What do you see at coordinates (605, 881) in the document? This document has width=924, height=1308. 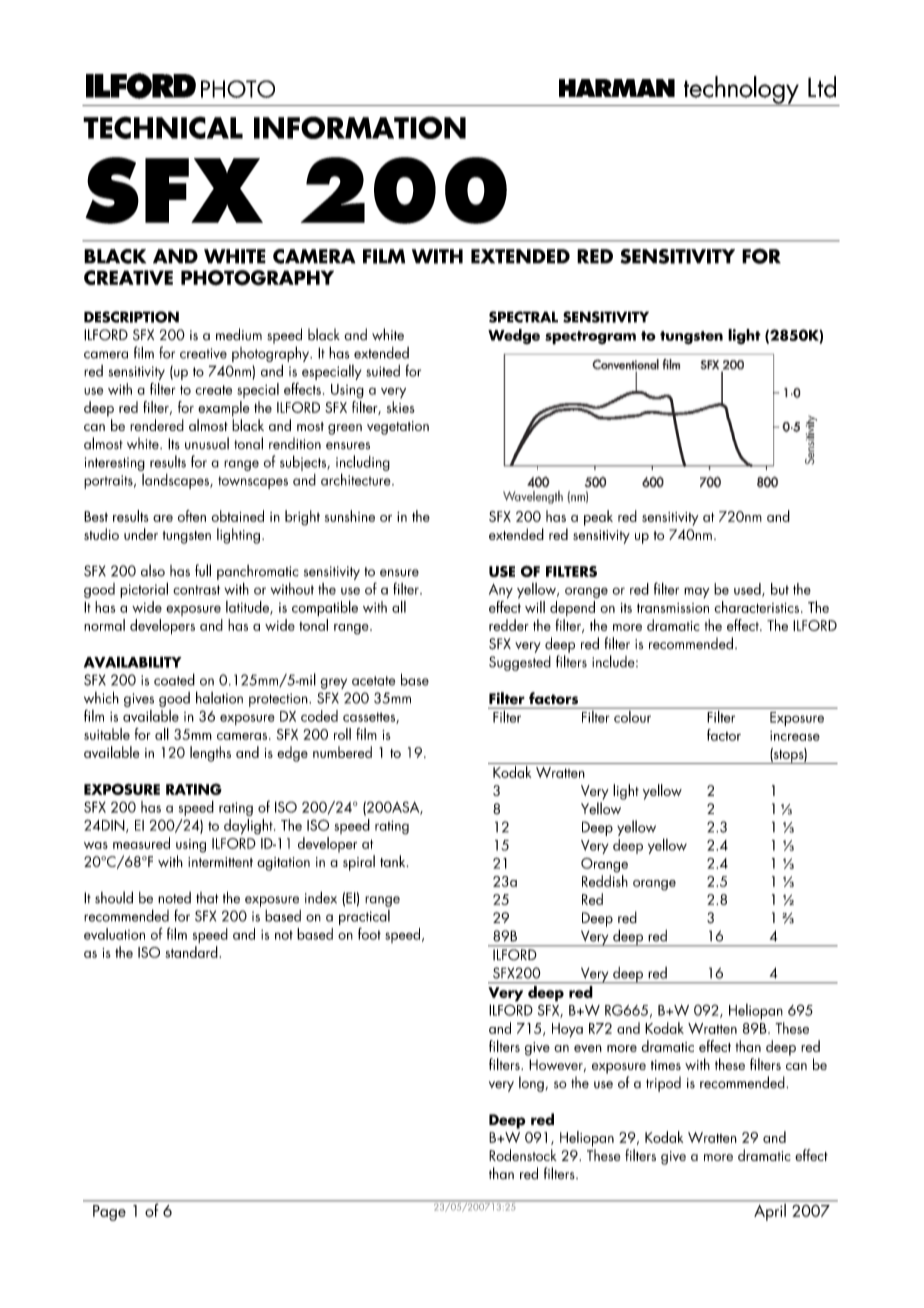 I see `Reddish` at bounding box center [605, 881].
